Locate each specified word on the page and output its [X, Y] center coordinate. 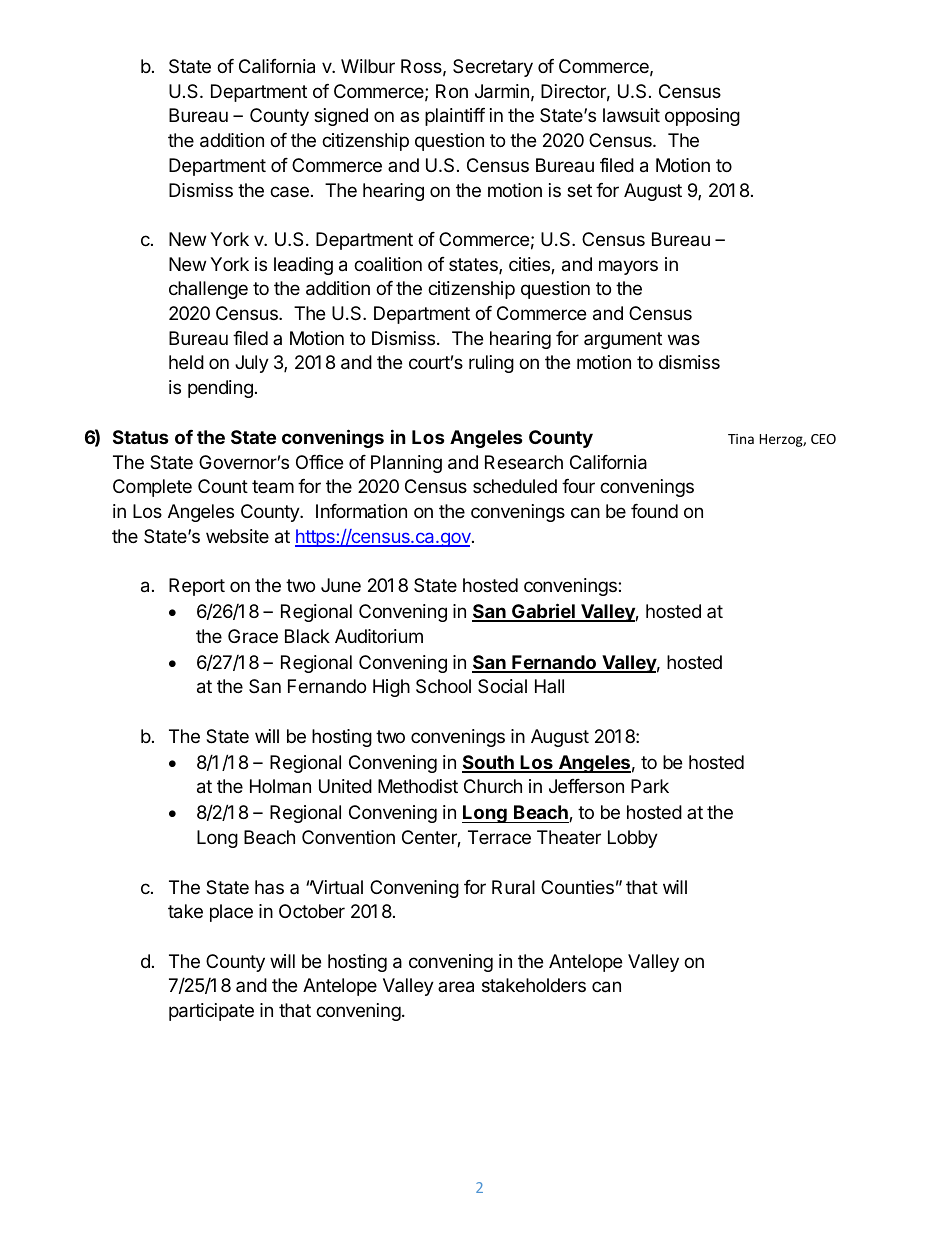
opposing [702, 117]
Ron [452, 91]
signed [341, 117]
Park [650, 786]
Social [502, 686]
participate [211, 1012]
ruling [491, 364]
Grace [253, 636]
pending [220, 389]
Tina [741, 439]
